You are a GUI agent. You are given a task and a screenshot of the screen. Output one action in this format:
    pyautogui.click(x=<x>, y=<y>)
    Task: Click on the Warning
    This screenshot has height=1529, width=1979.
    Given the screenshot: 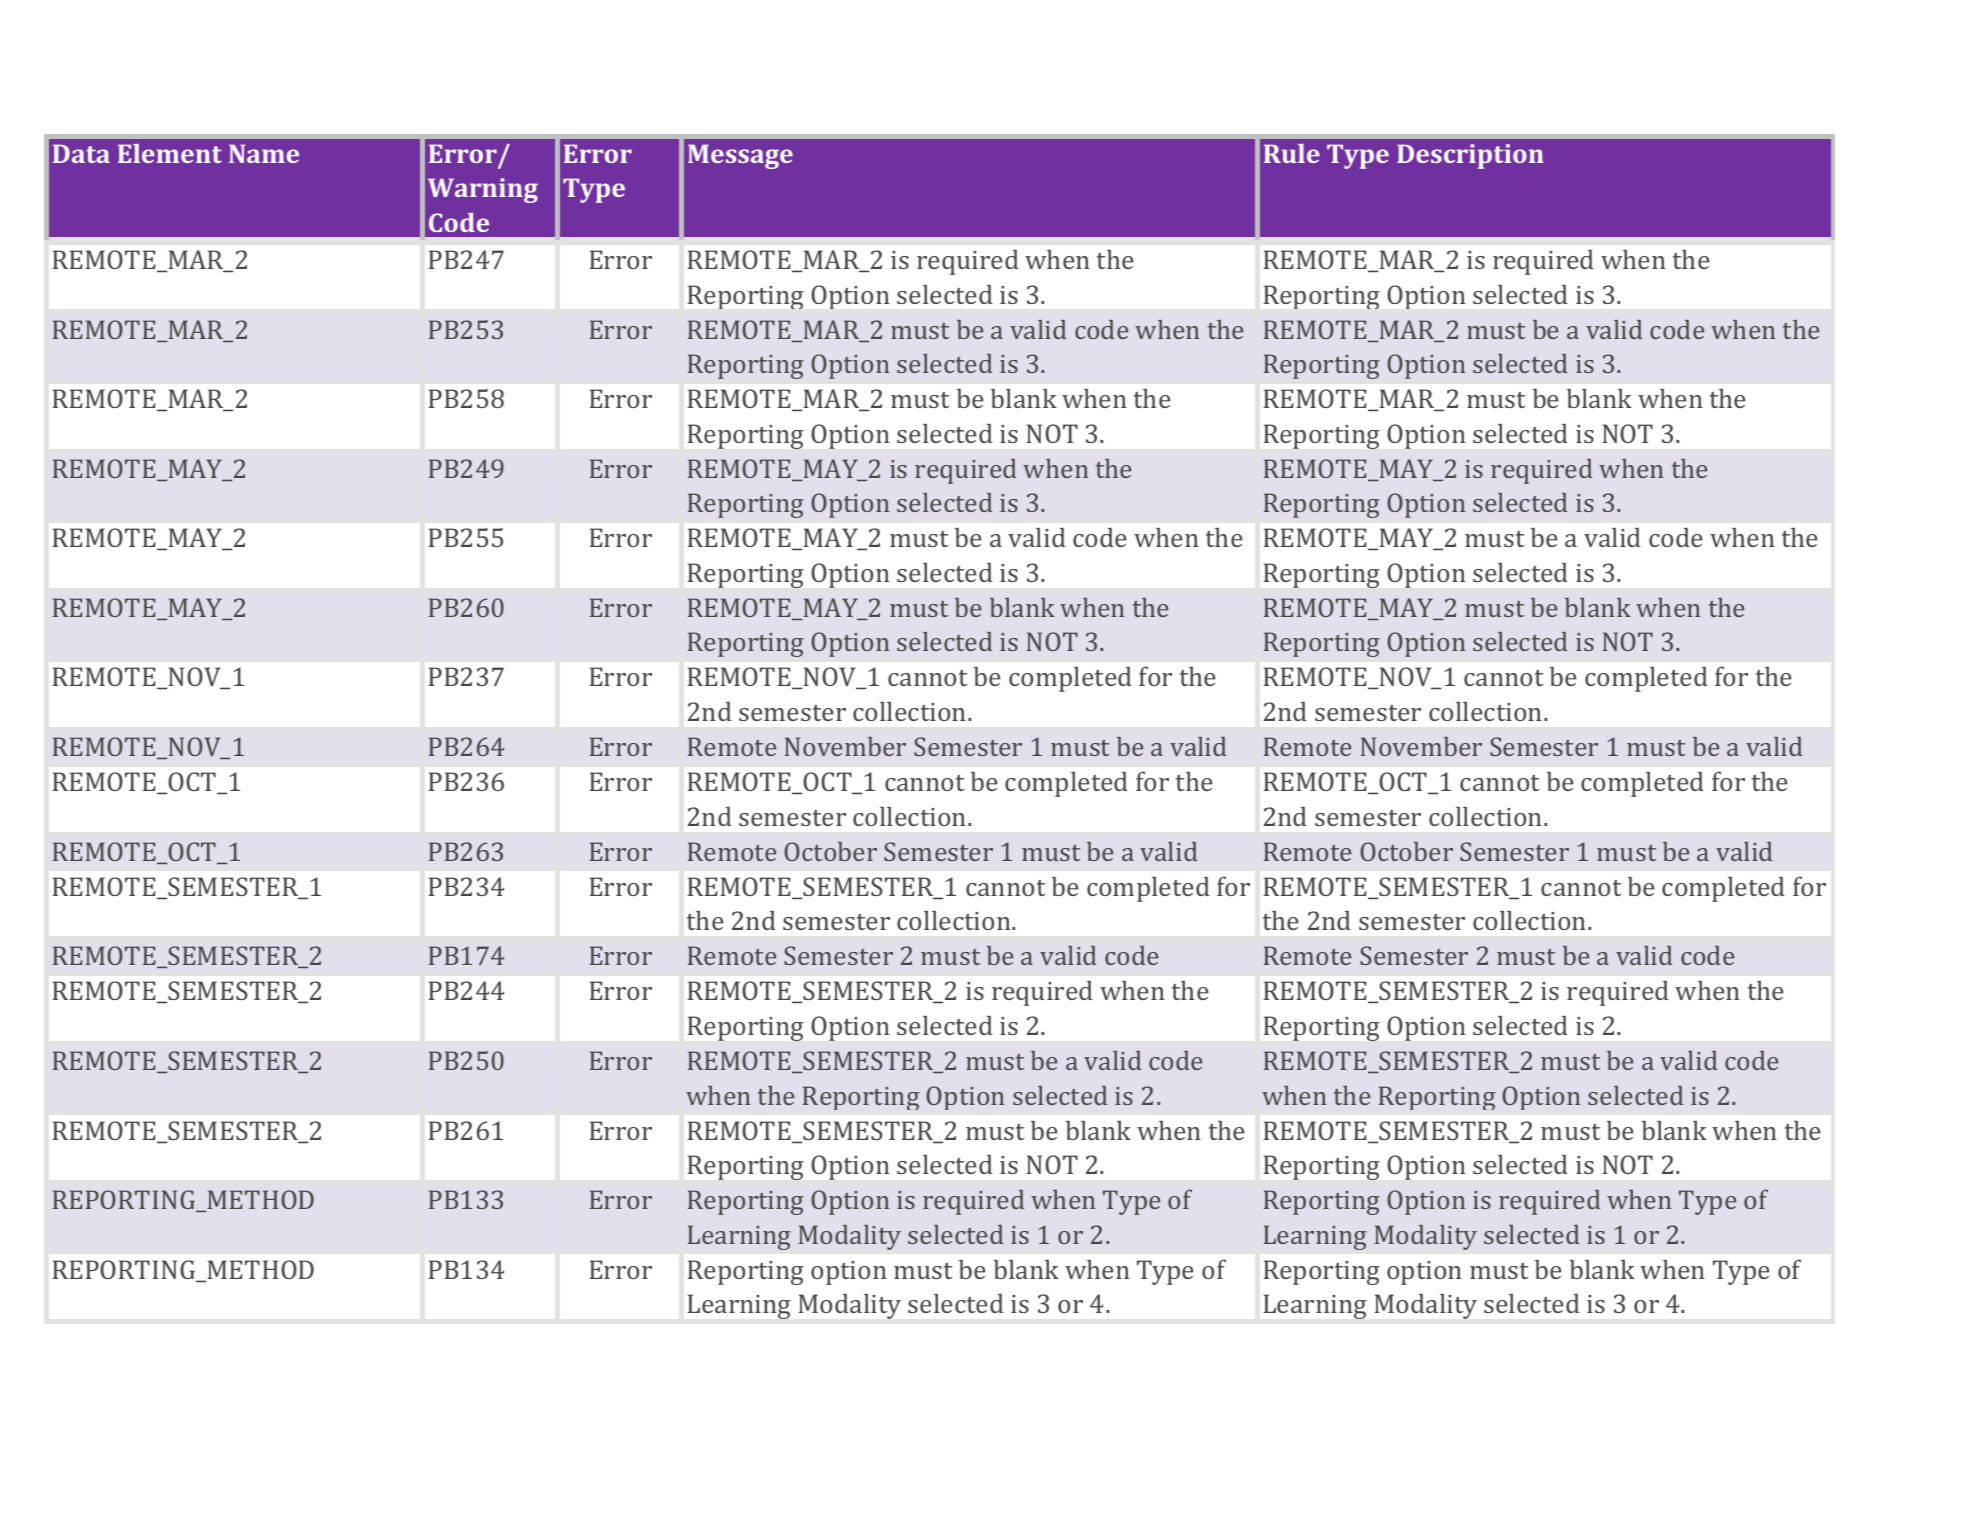 What is the action you would take?
    pyautogui.click(x=483, y=190)
